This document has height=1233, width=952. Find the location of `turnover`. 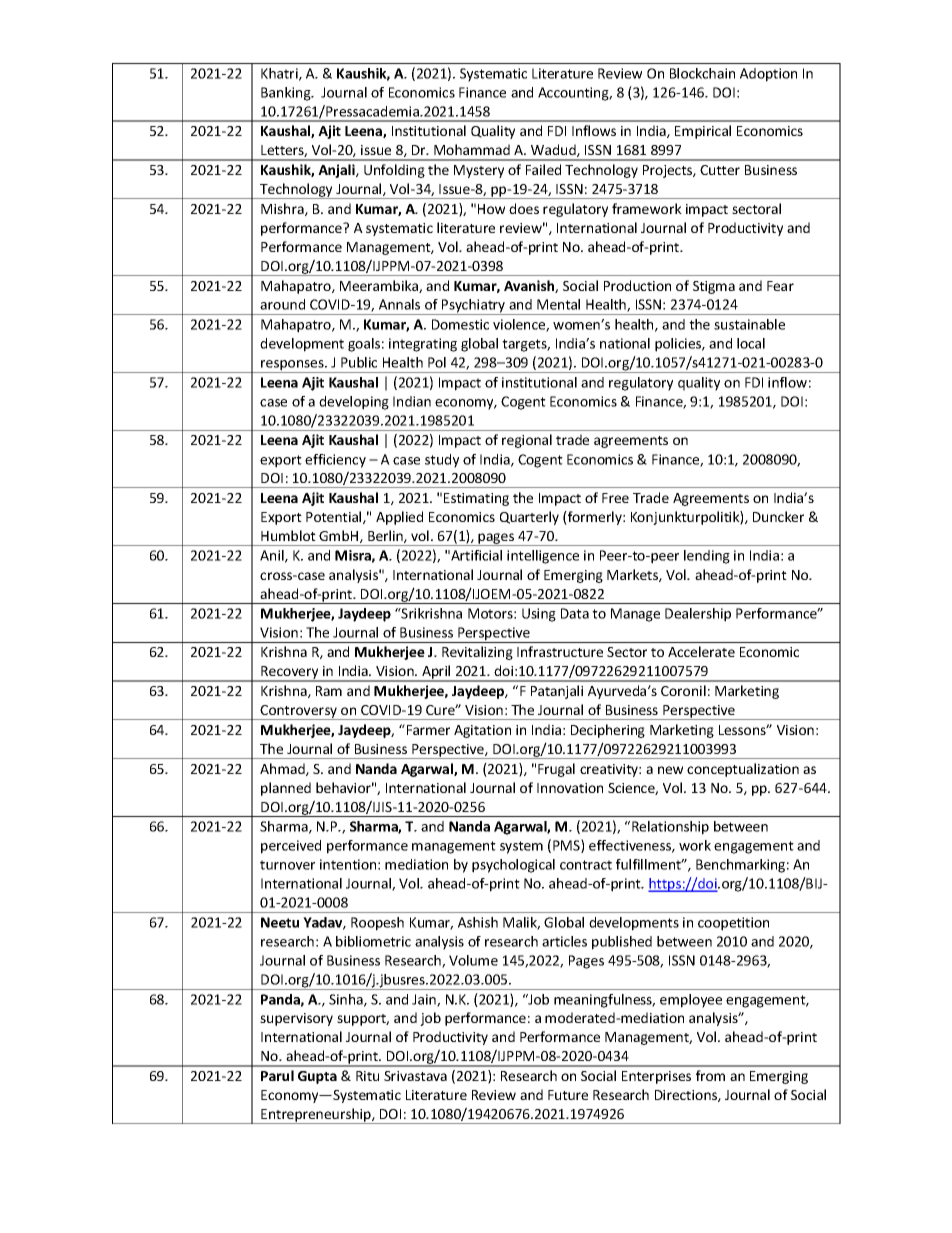

turnover is located at coordinates (287, 865).
